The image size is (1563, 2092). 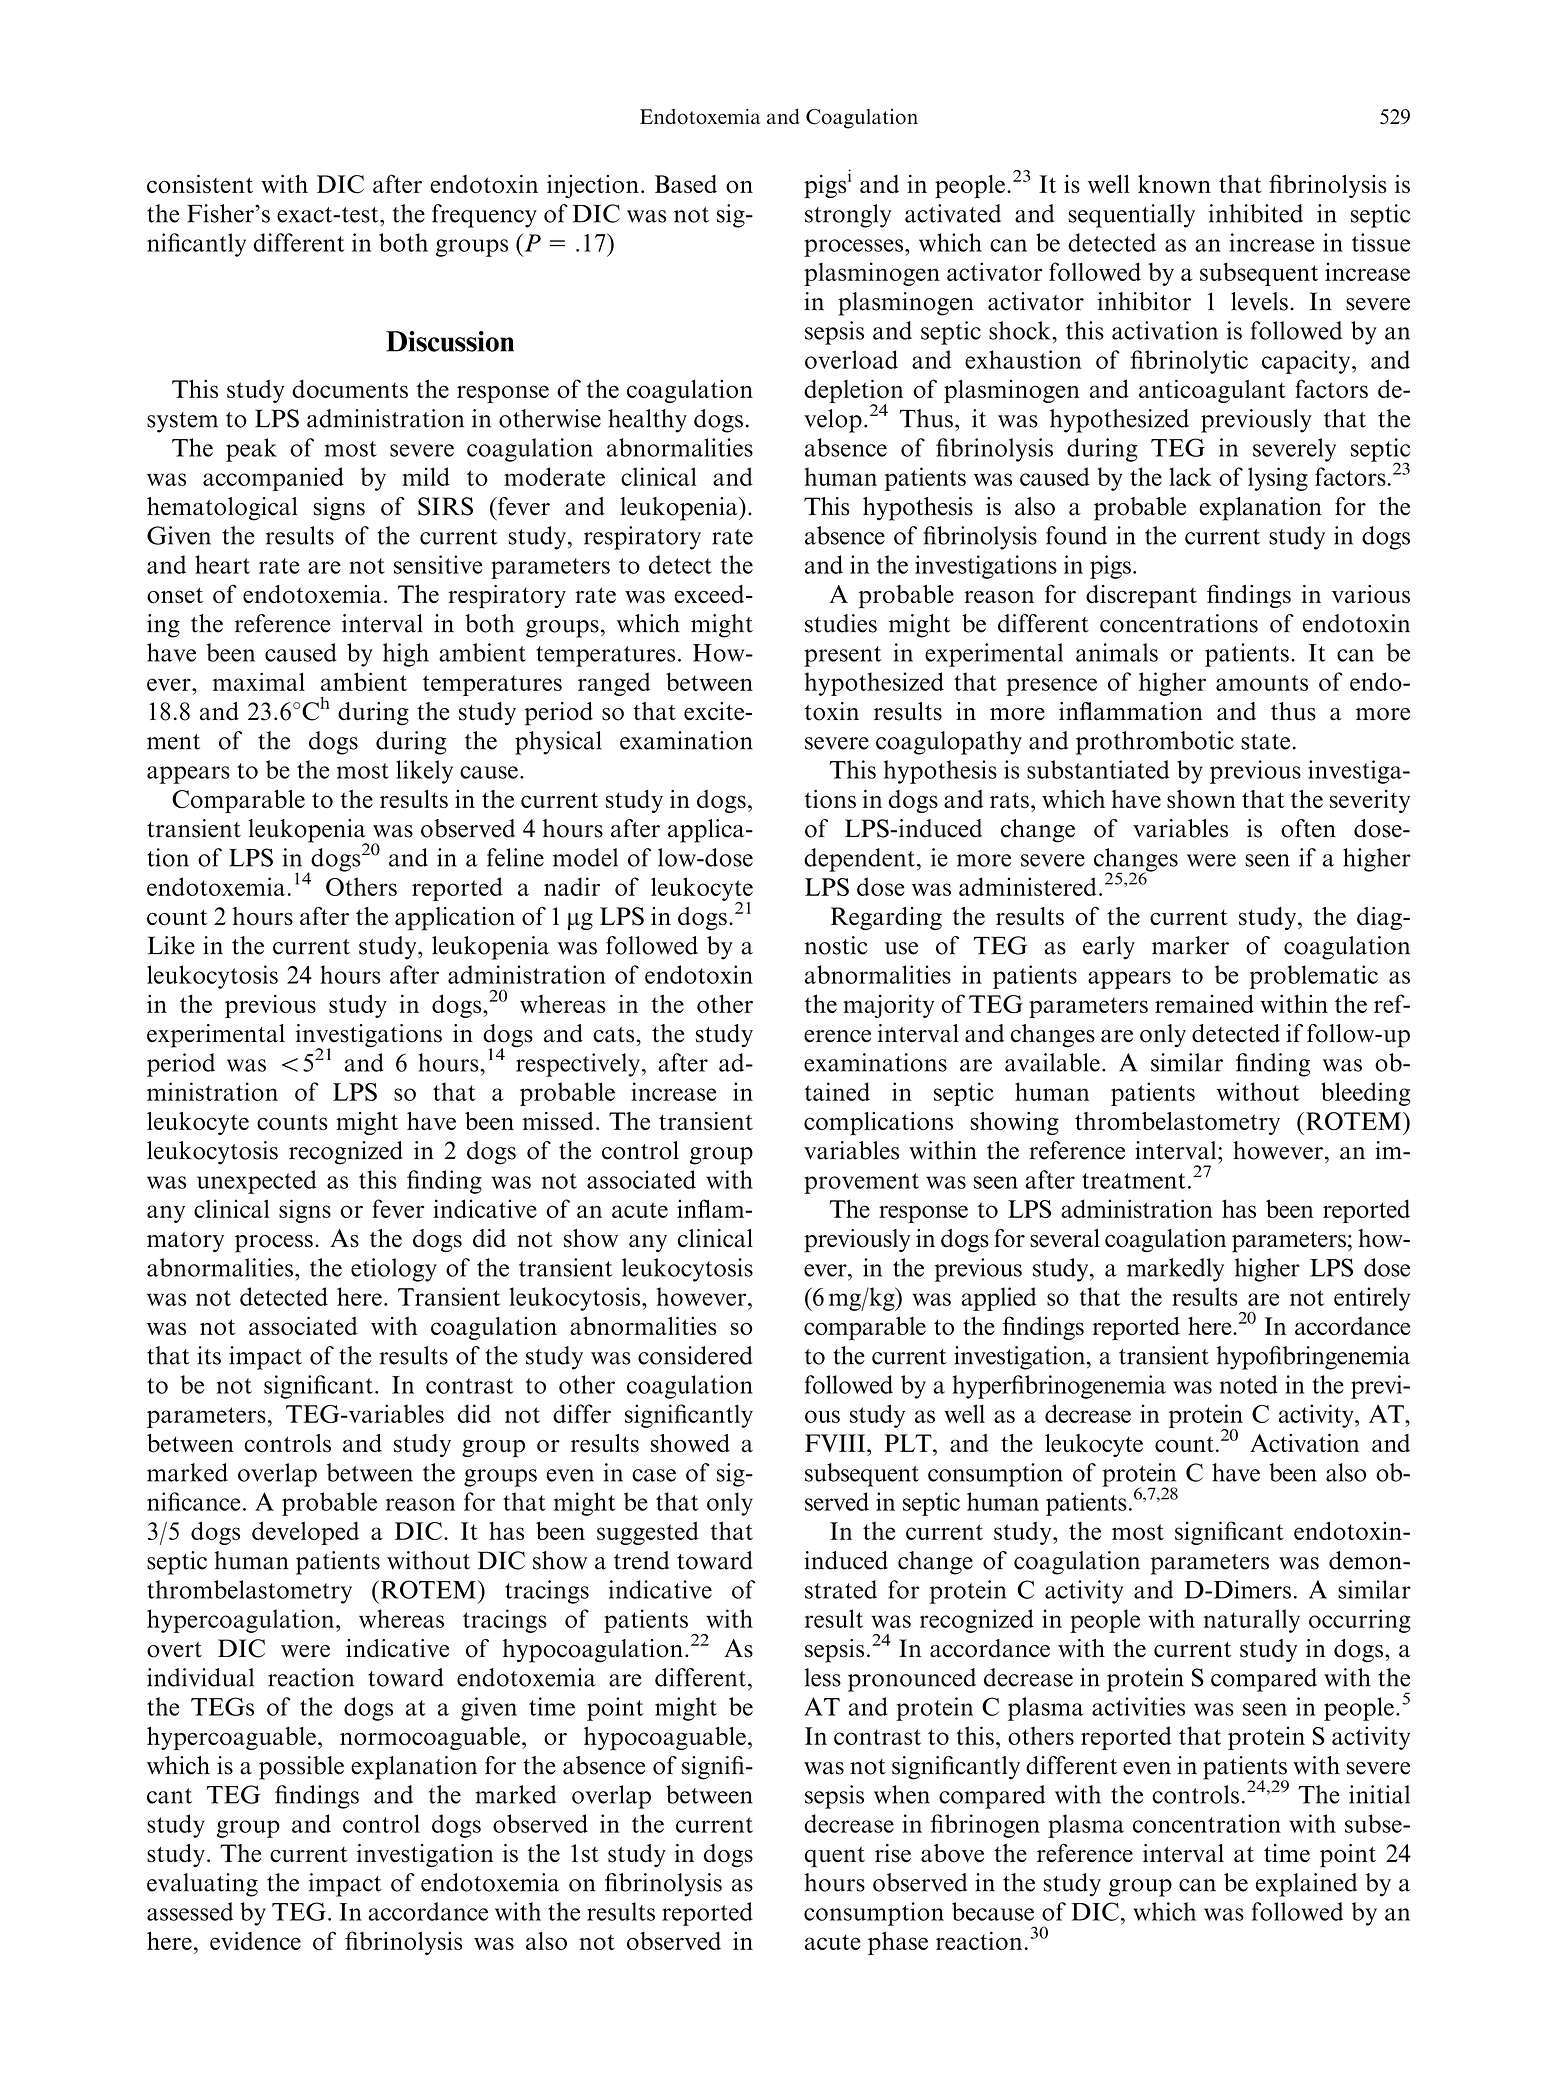 I want to click on considered, so click(x=695, y=1355).
